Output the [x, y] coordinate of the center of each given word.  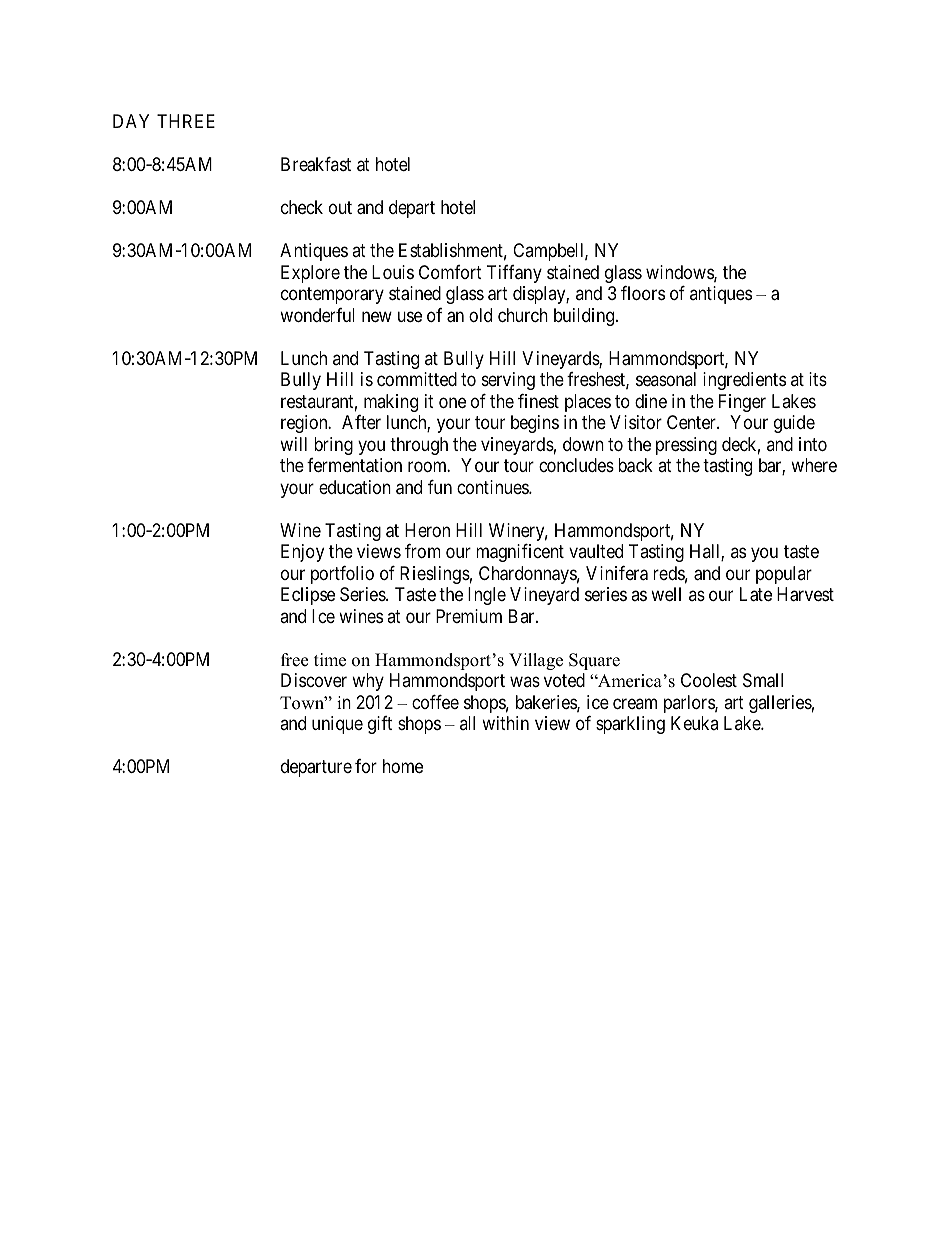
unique [337, 725]
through [419, 446]
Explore [310, 274]
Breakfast [316, 164]
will [293, 444]
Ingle [487, 596]
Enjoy [302, 553]
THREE [186, 121]
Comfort [450, 272]
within [505, 723]
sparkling [630, 725]
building [585, 317]
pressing [686, 446]
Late [756, 594]
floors [643, 293]
